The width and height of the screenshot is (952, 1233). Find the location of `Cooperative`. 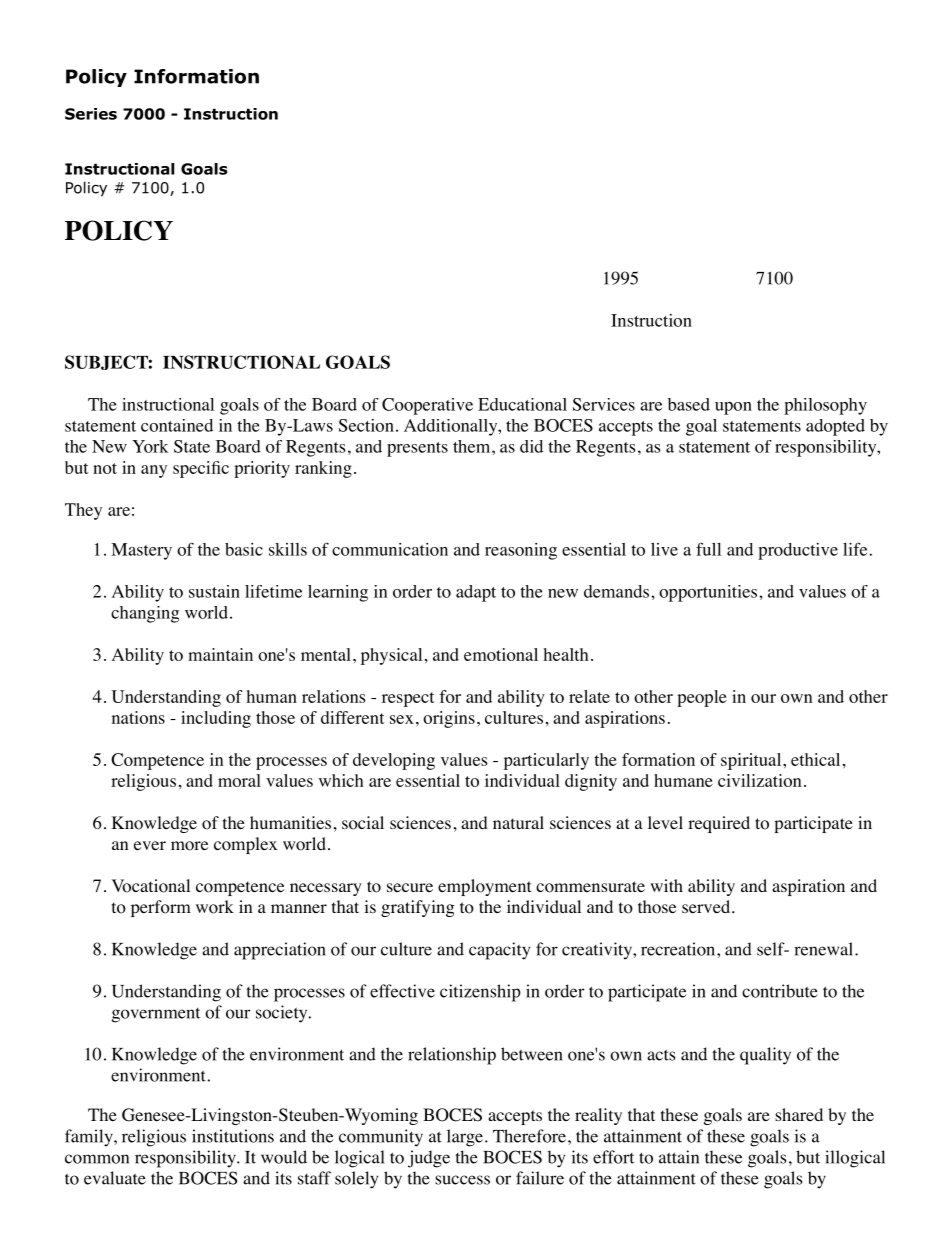

Cooperative is located at coordinates (427, 406).
